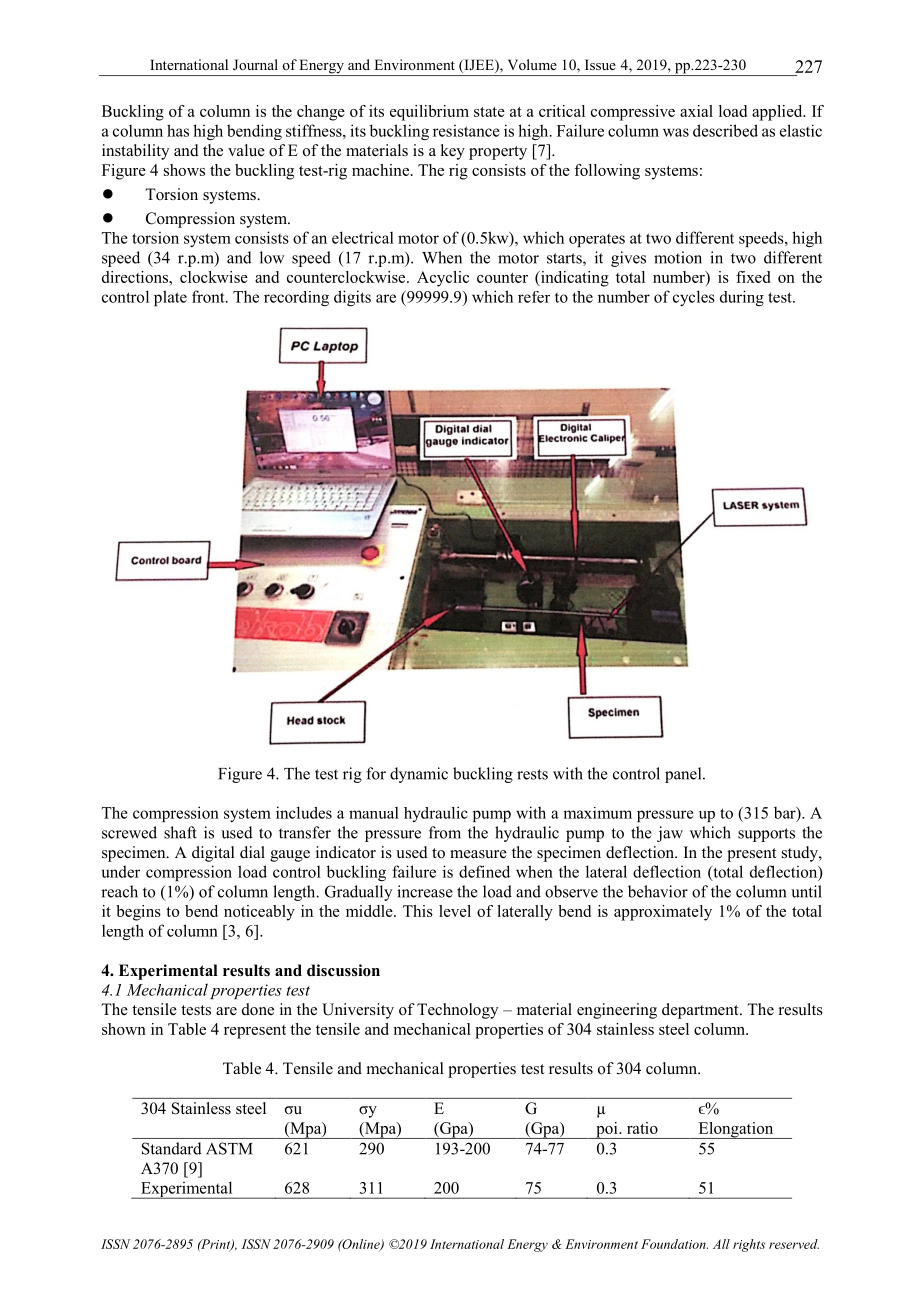 The height and width of the image is (1308, 924). What do you see at coordinates (696, 111) in the image?
I see `axial` at bounding box center [696, 111].
